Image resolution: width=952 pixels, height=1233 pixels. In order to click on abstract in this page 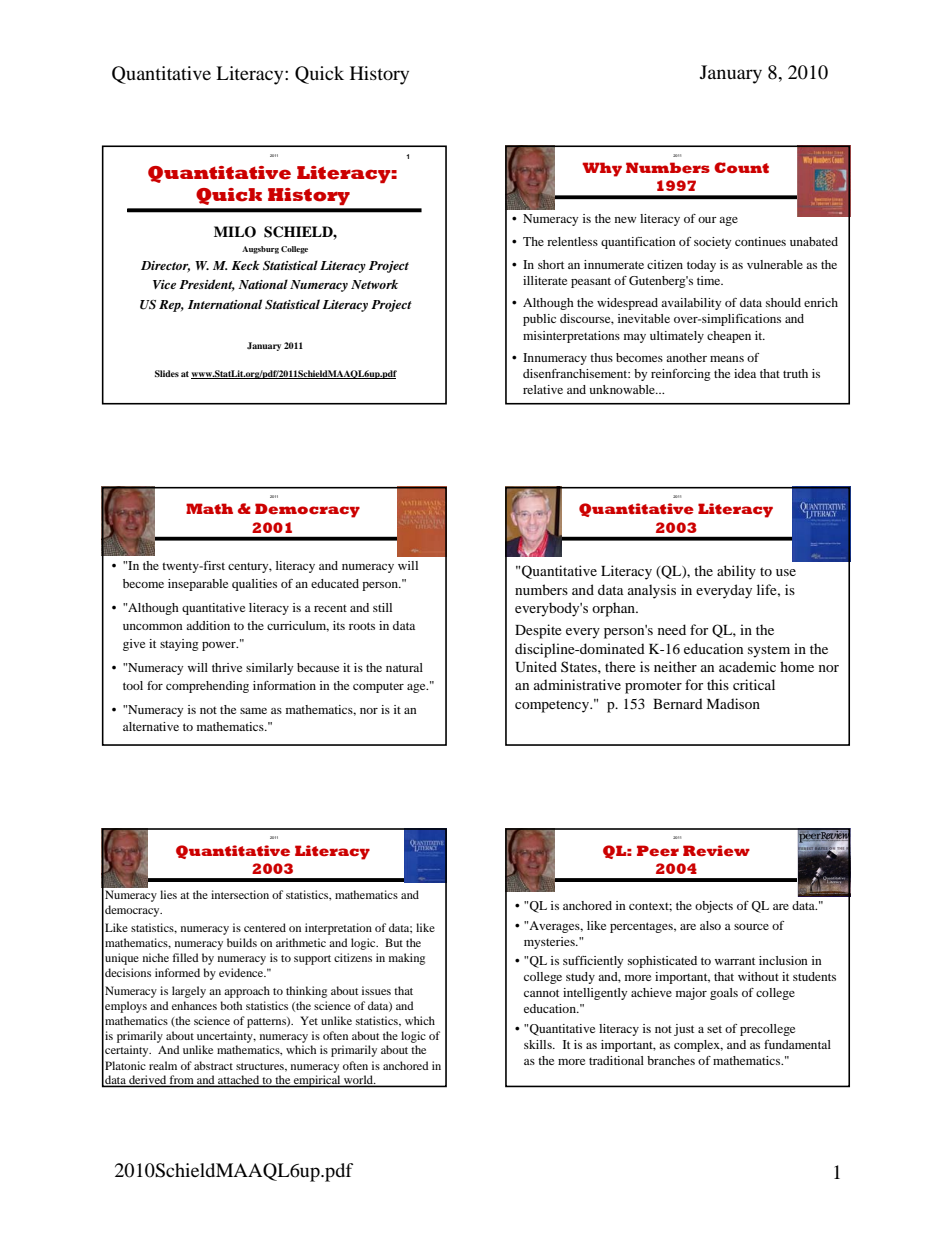, I will do `click(213, 1065)`.
